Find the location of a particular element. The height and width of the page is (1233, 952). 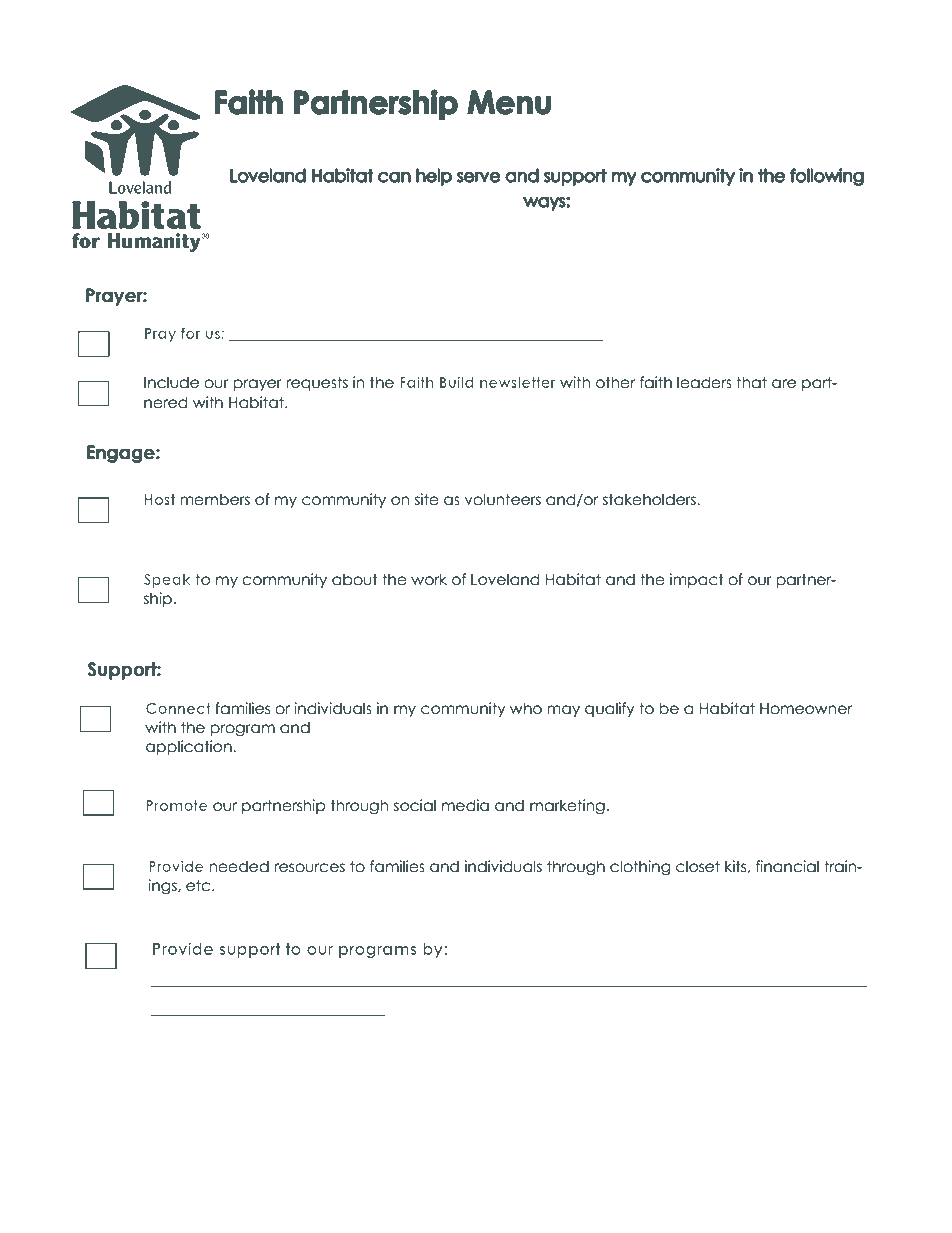

for is located at coordinates (190, 333).
